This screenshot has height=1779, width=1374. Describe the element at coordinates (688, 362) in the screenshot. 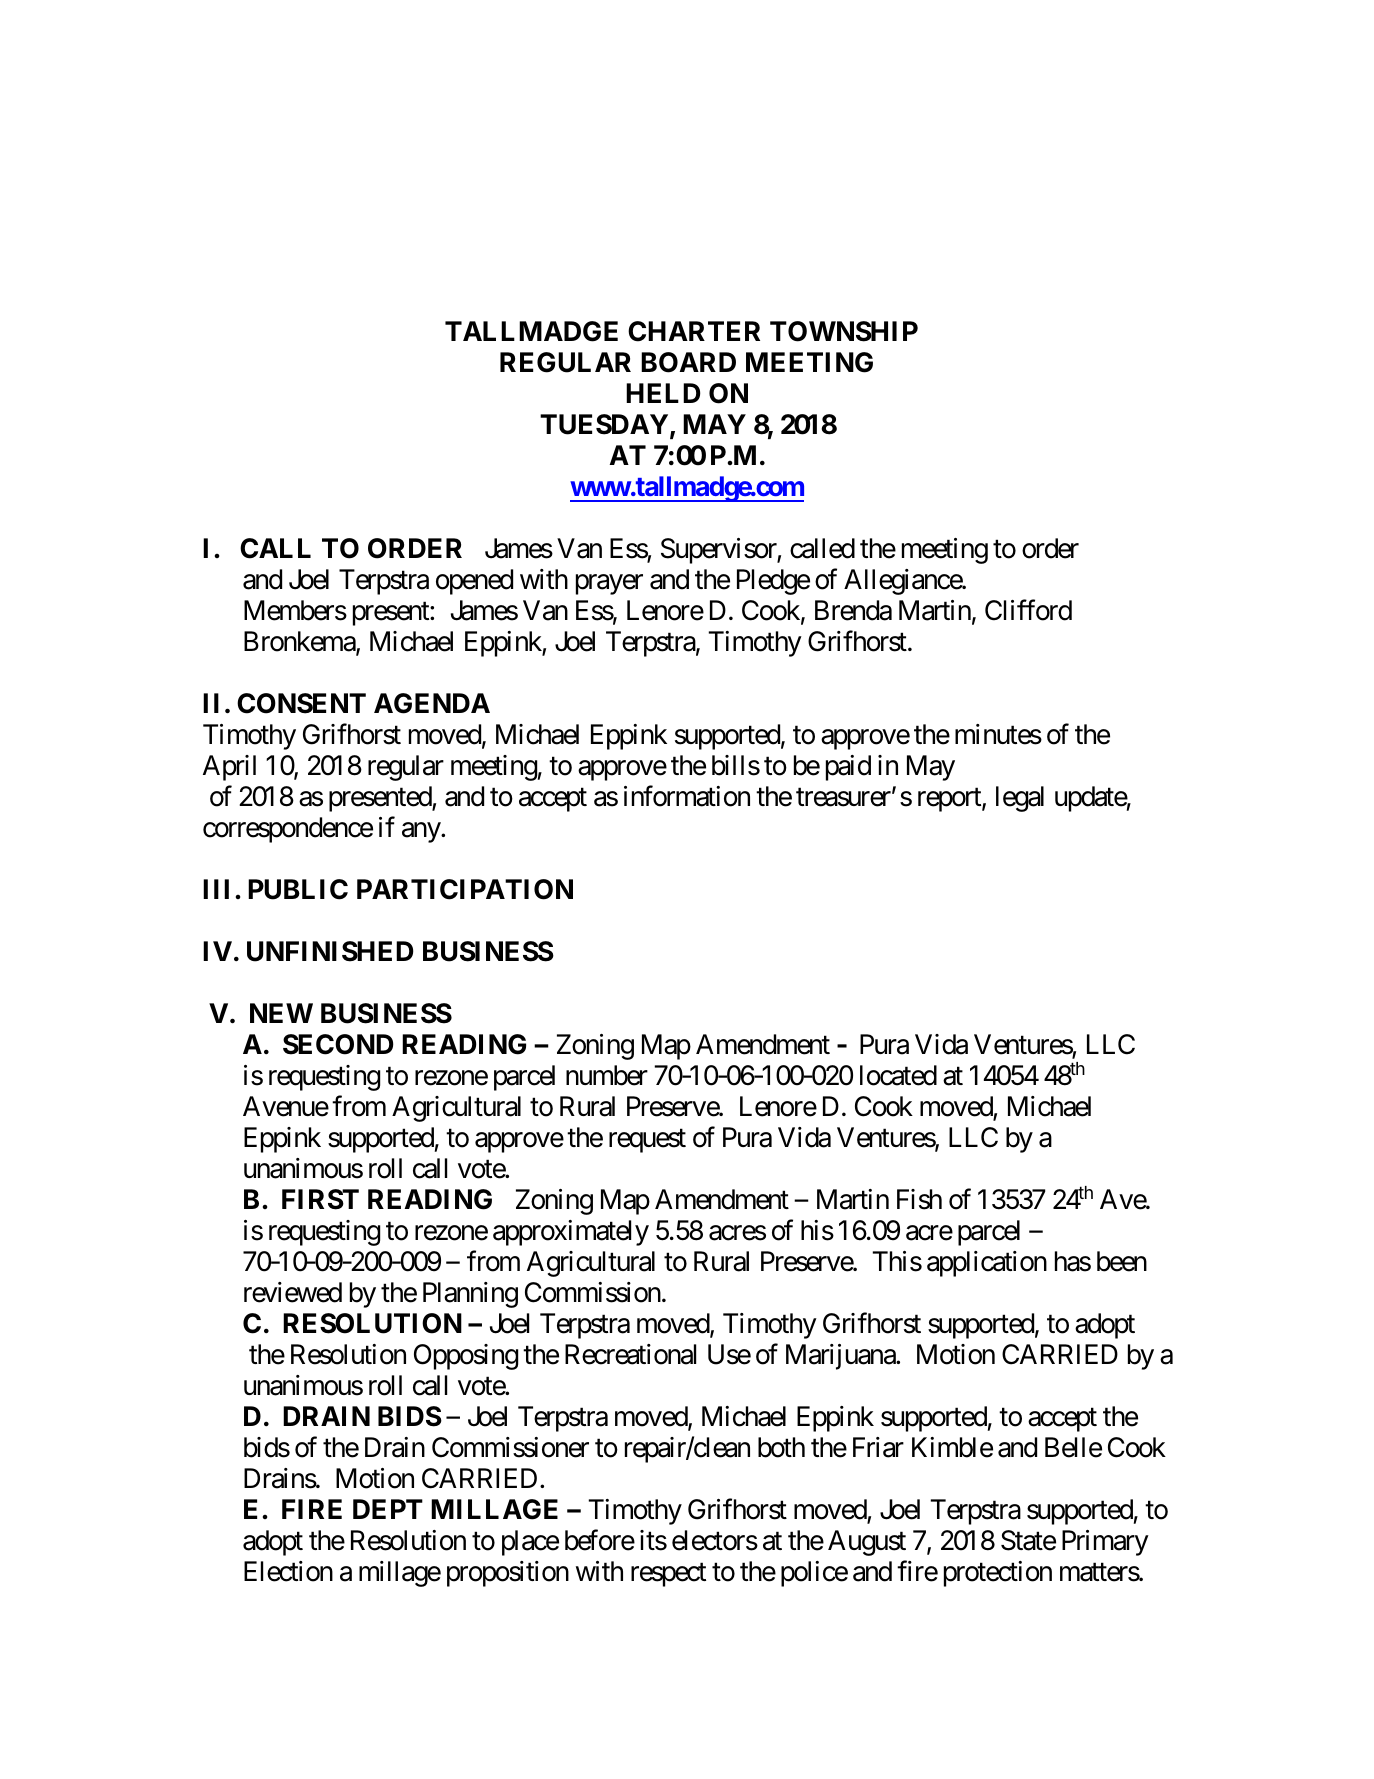

I see `BOARD` at that location.
